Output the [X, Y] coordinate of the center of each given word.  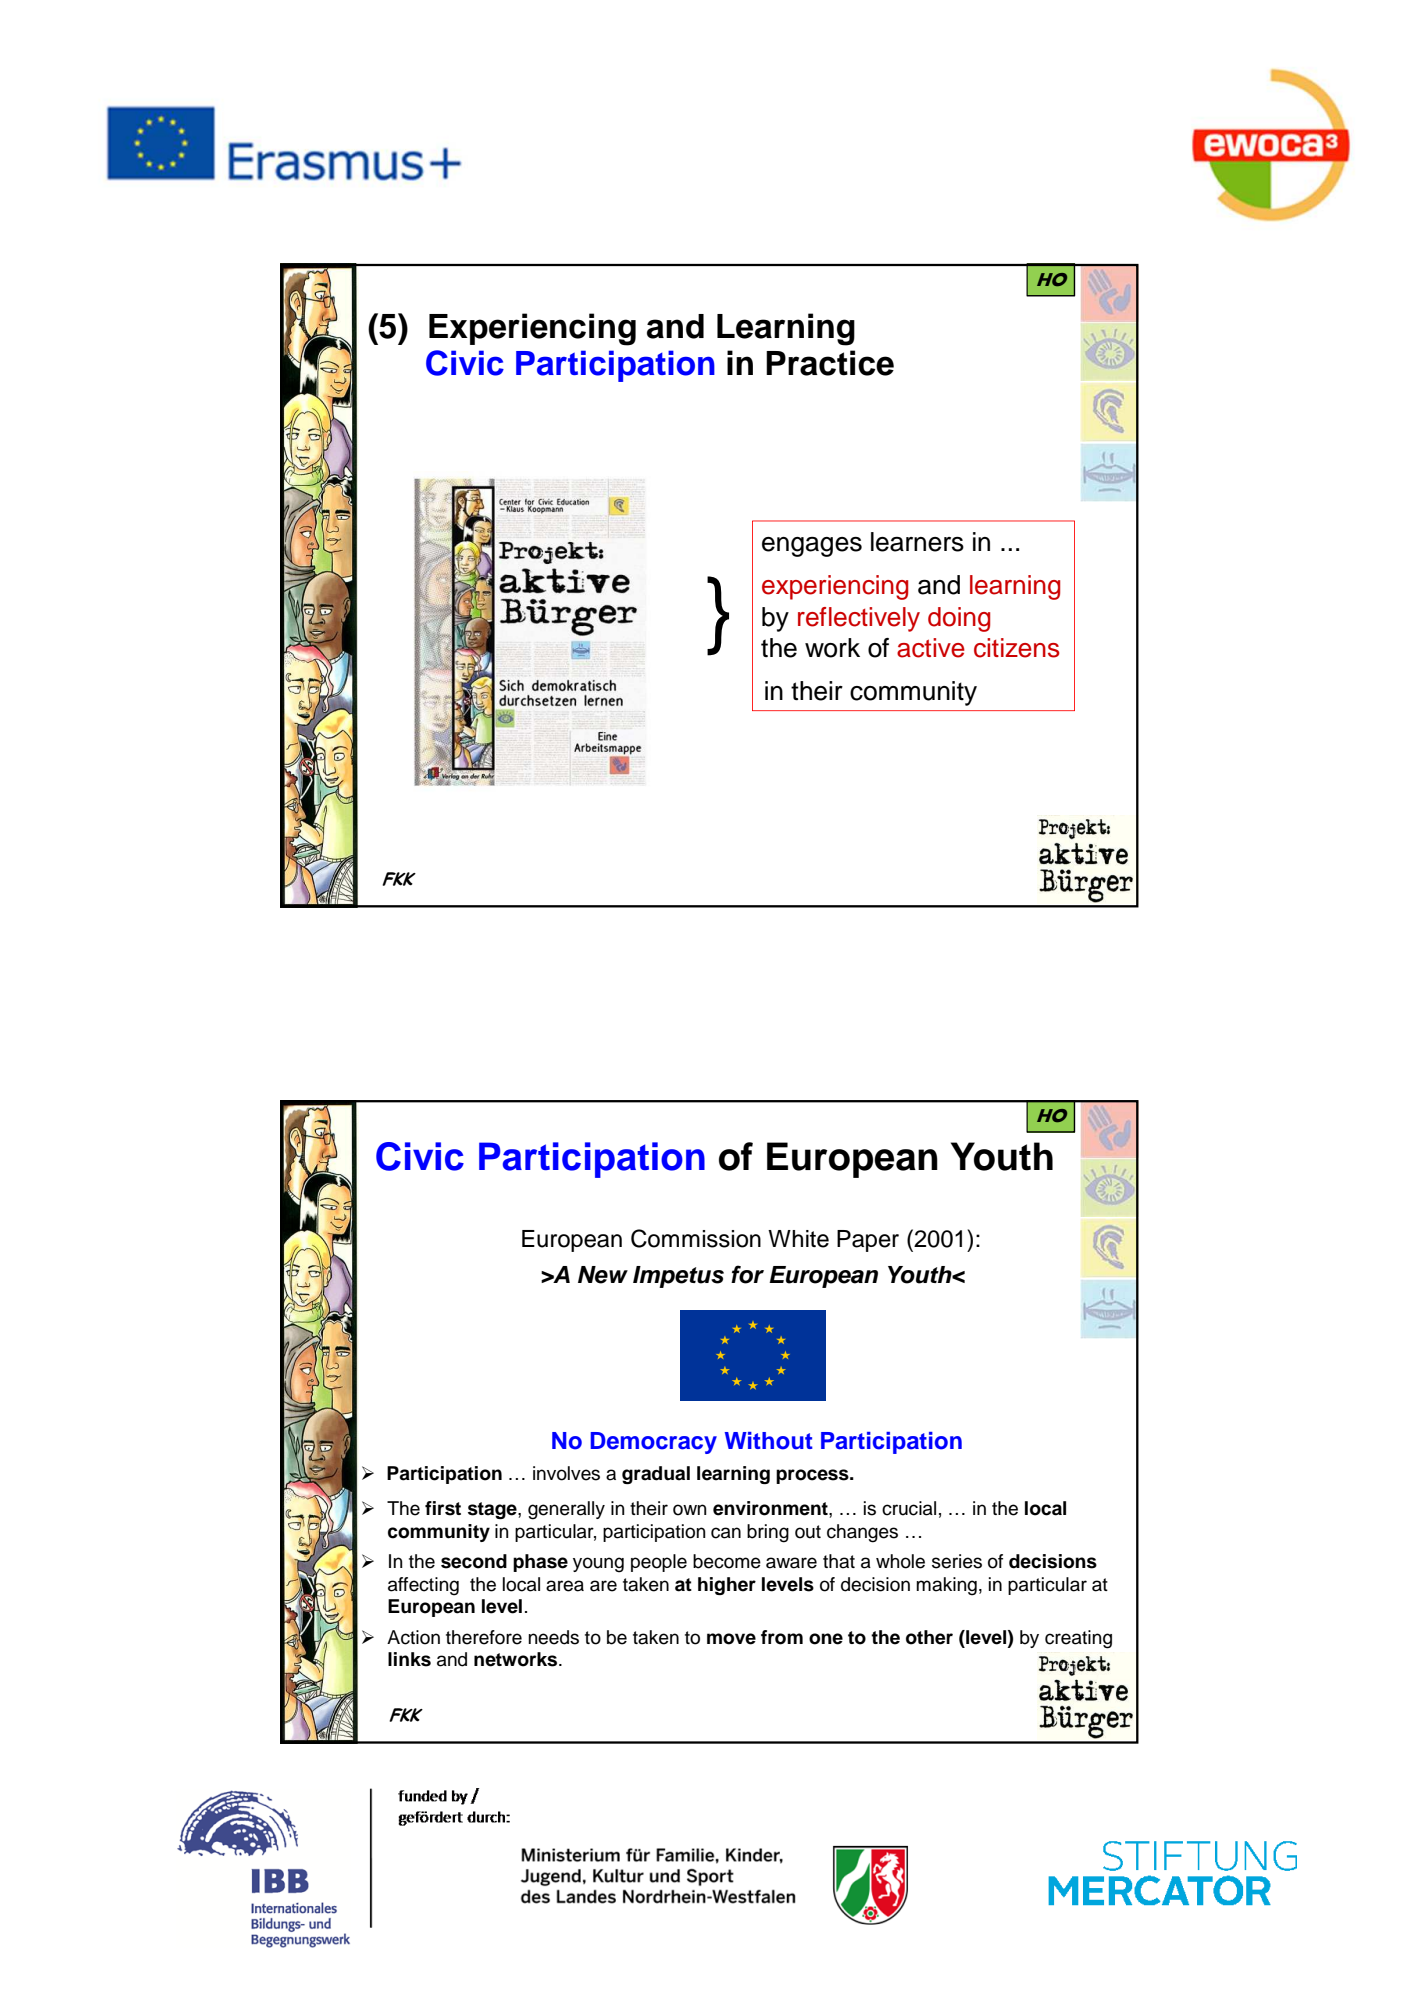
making [946, 1586]
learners [917, 542]
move [731, 1639]
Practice [830, 363]
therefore [484, 1637]
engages [812, 547]
